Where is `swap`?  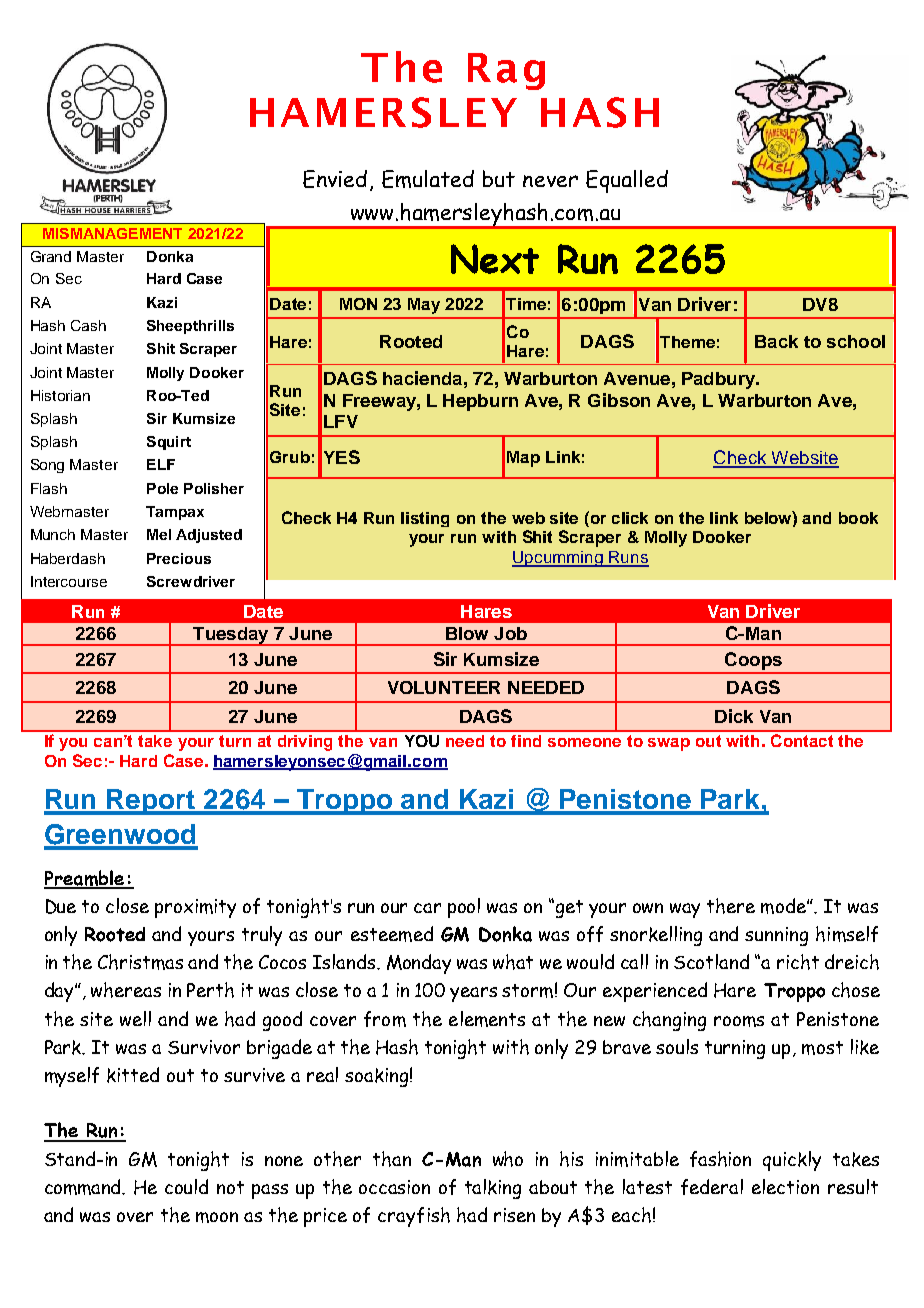
swap is located at coordinates (669, 744).
